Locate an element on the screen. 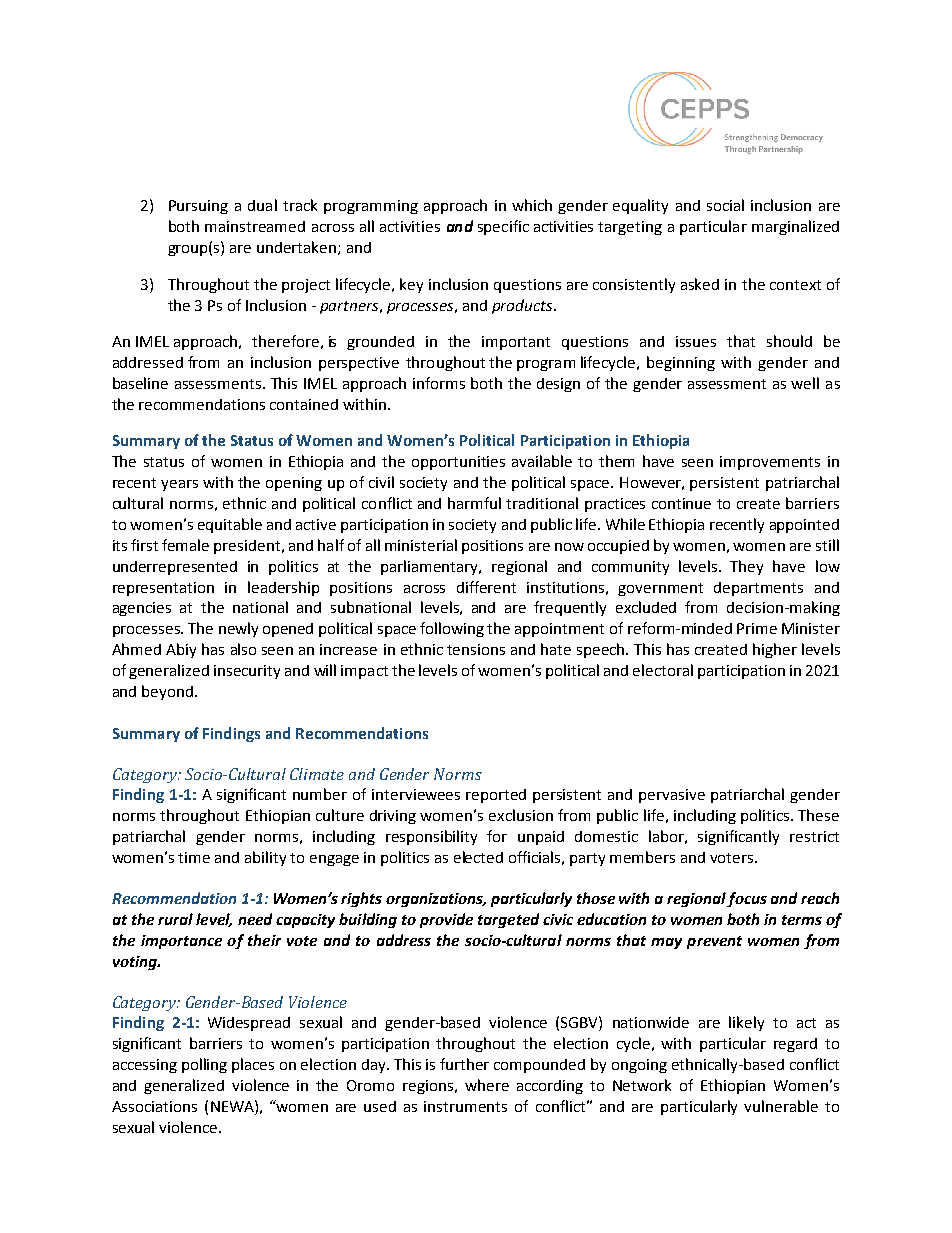 The height and width of the screenshot is (1233, 952). higher is located at coordinates (775, 650).
